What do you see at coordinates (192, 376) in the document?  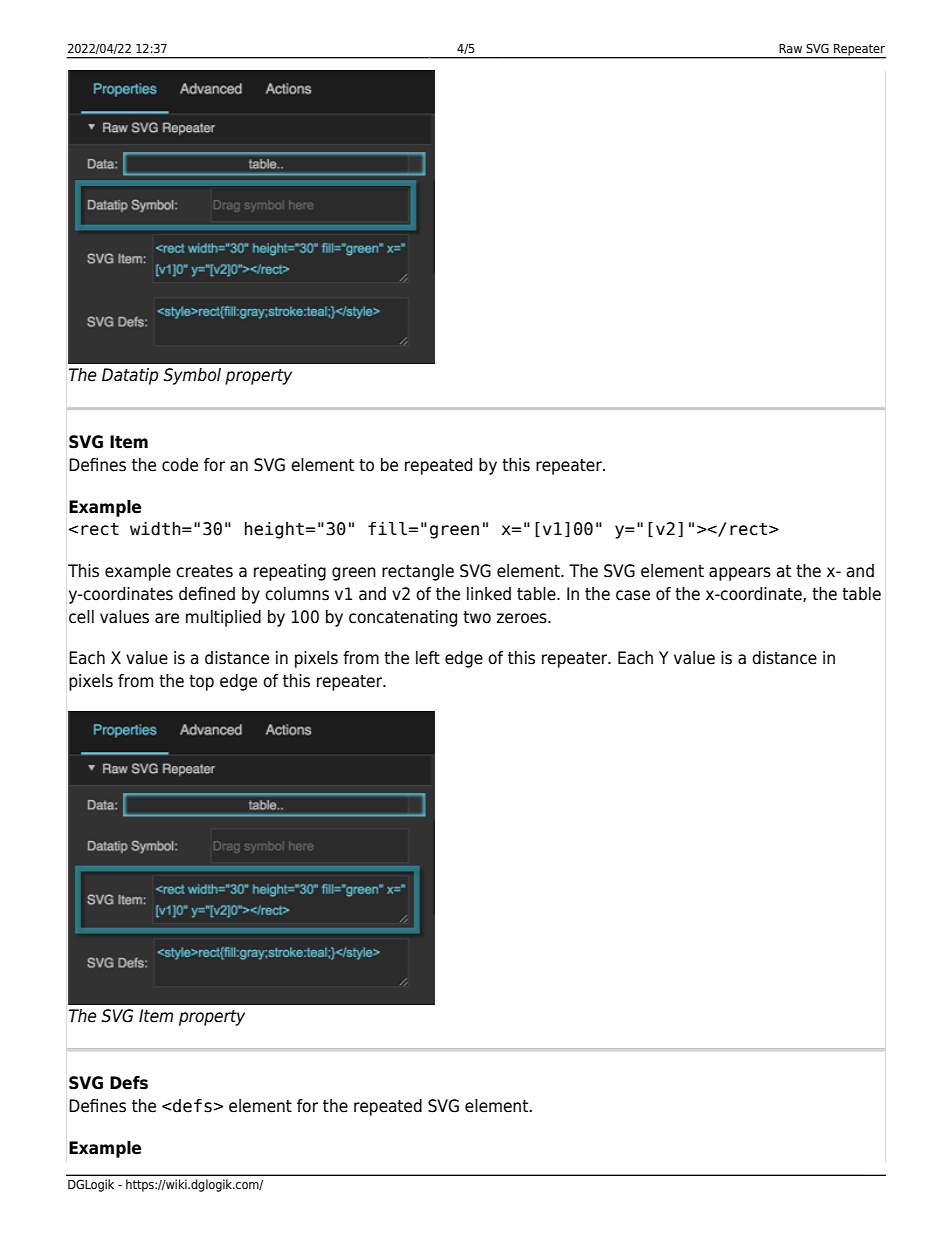 I see `Symbol` at bounding box center [192, 376].
